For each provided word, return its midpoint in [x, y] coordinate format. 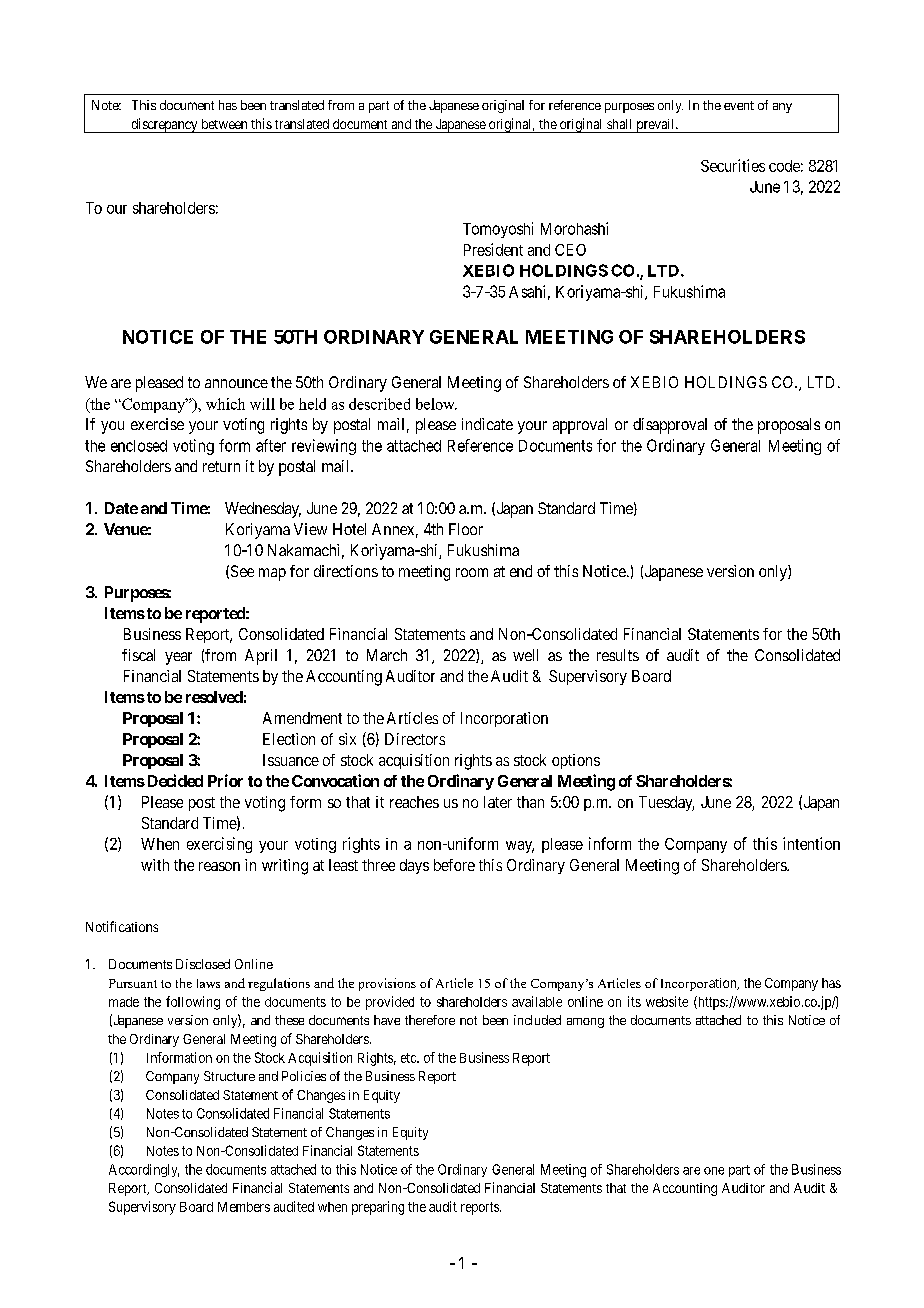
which [225, 404]
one [714, 1171]
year [178, 658]
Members [244, 1207]
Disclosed [203, 964]
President [493, 249]
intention [811, 843]
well [525, 655]
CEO [570, 250]
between [224, 124]
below [436, 404]
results [618, 655]
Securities [733, 165]
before [454, 865]
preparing [378, 1208]
